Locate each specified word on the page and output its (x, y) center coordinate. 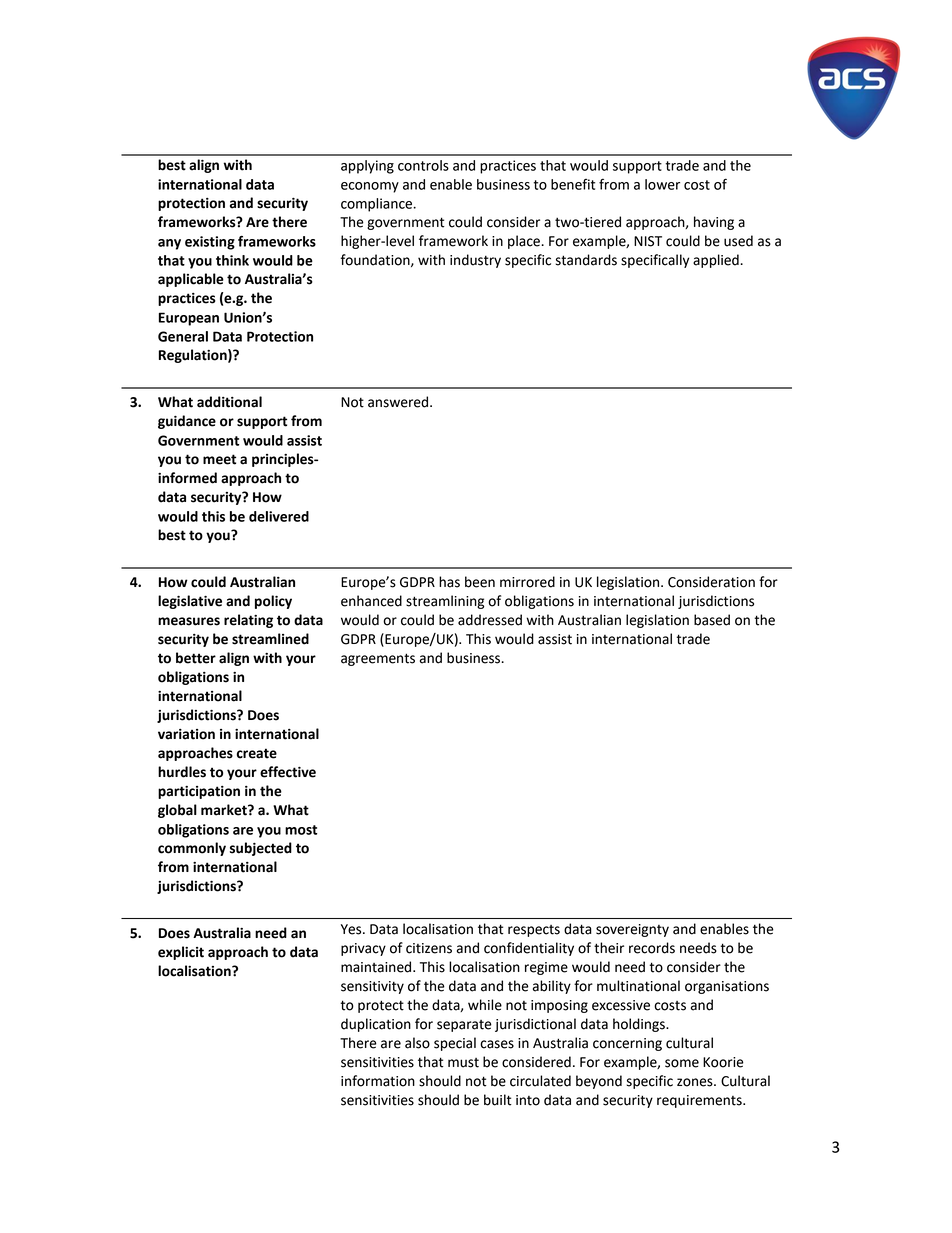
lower (662, 184)
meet (219, 459)
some (682, 1063)
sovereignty (632, 930)
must (463, 1063)
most (301, 830)
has (449, 582)
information (378, 1081)
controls (423, 165)
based (712, 620)
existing (210, 243)
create (257, 753)
